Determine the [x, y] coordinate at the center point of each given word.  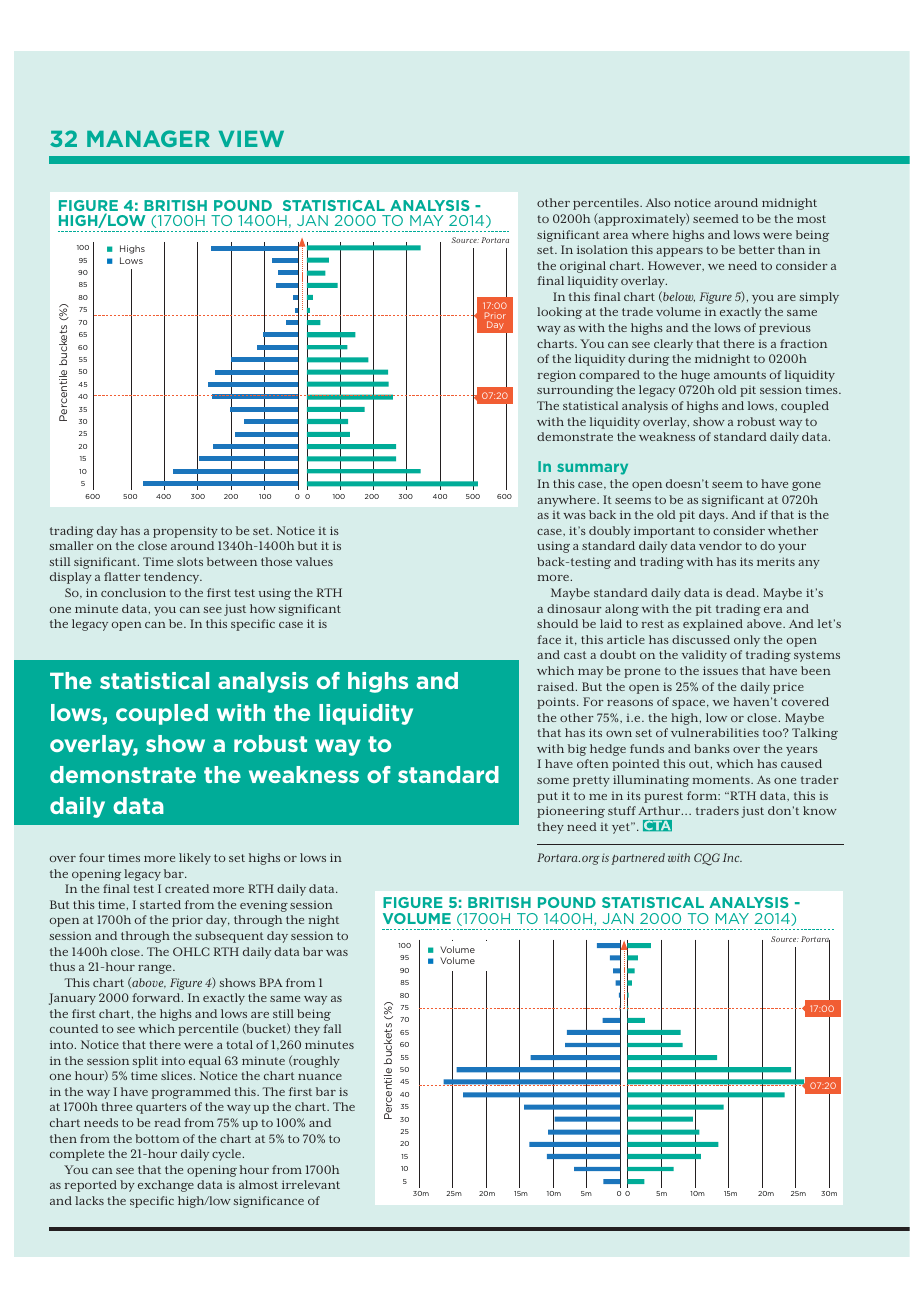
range [156, 969]
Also [658, 202]
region [557, 376]
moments [722, 780]
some [553, 781]
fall [332, 1028]
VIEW [251, 138]
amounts [740, 375]
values [314, 561]
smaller [72, 545]
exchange [166, 1186]
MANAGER [148, 138]
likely [195, 859]
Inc [732, 857]
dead [742, 592]
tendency [173, 578]
